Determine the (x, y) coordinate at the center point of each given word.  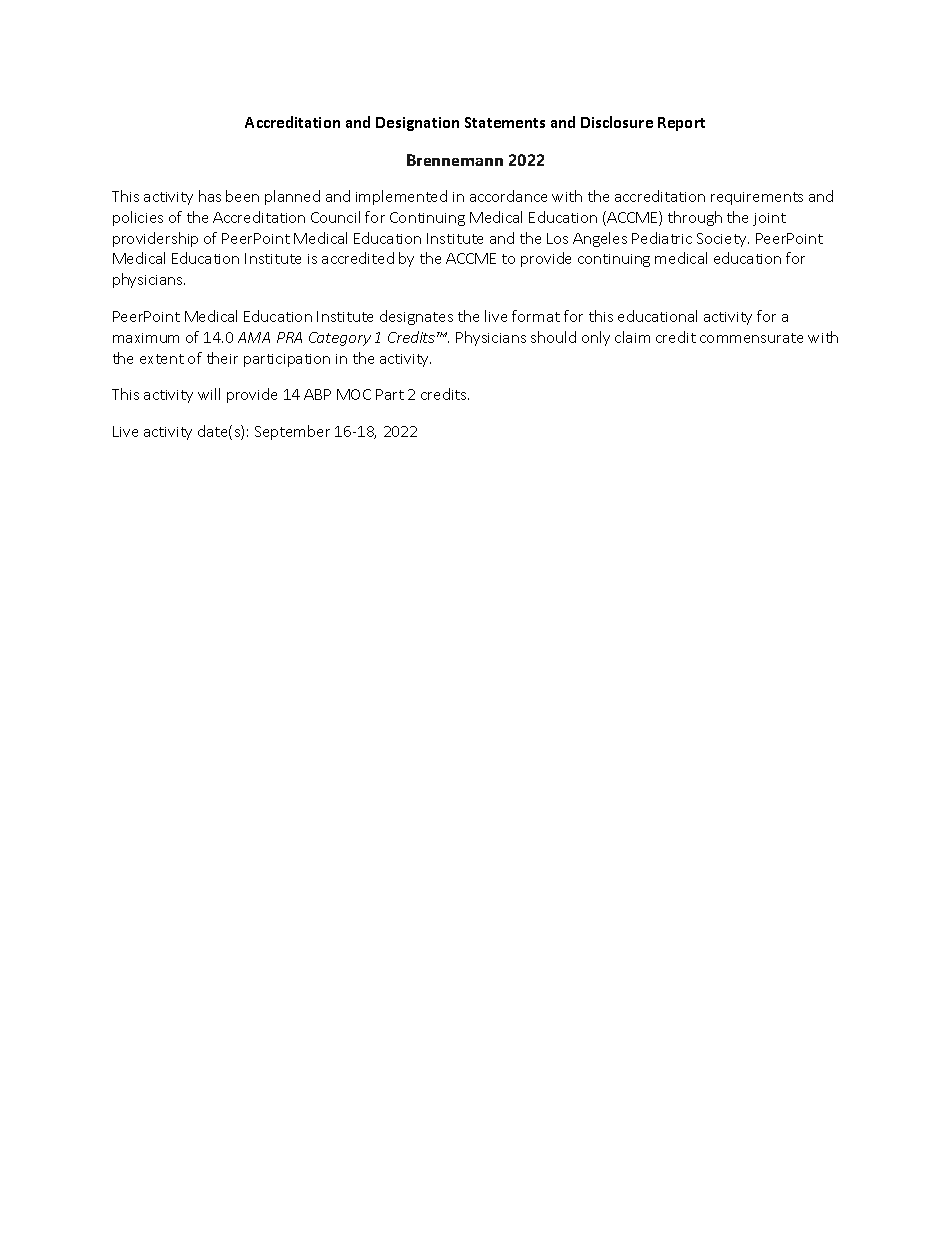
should (553, 337)
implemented (401, 197)
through (695, 218)
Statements (505, 122)
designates (416, 317)
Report (681, 124)
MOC (354, 394)
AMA (254, 337)
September (292, 432)
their (222, 358)
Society (723, 240)
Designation (417, 124)
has (210, 196)
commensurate (751, 338)
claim (632, 337)
